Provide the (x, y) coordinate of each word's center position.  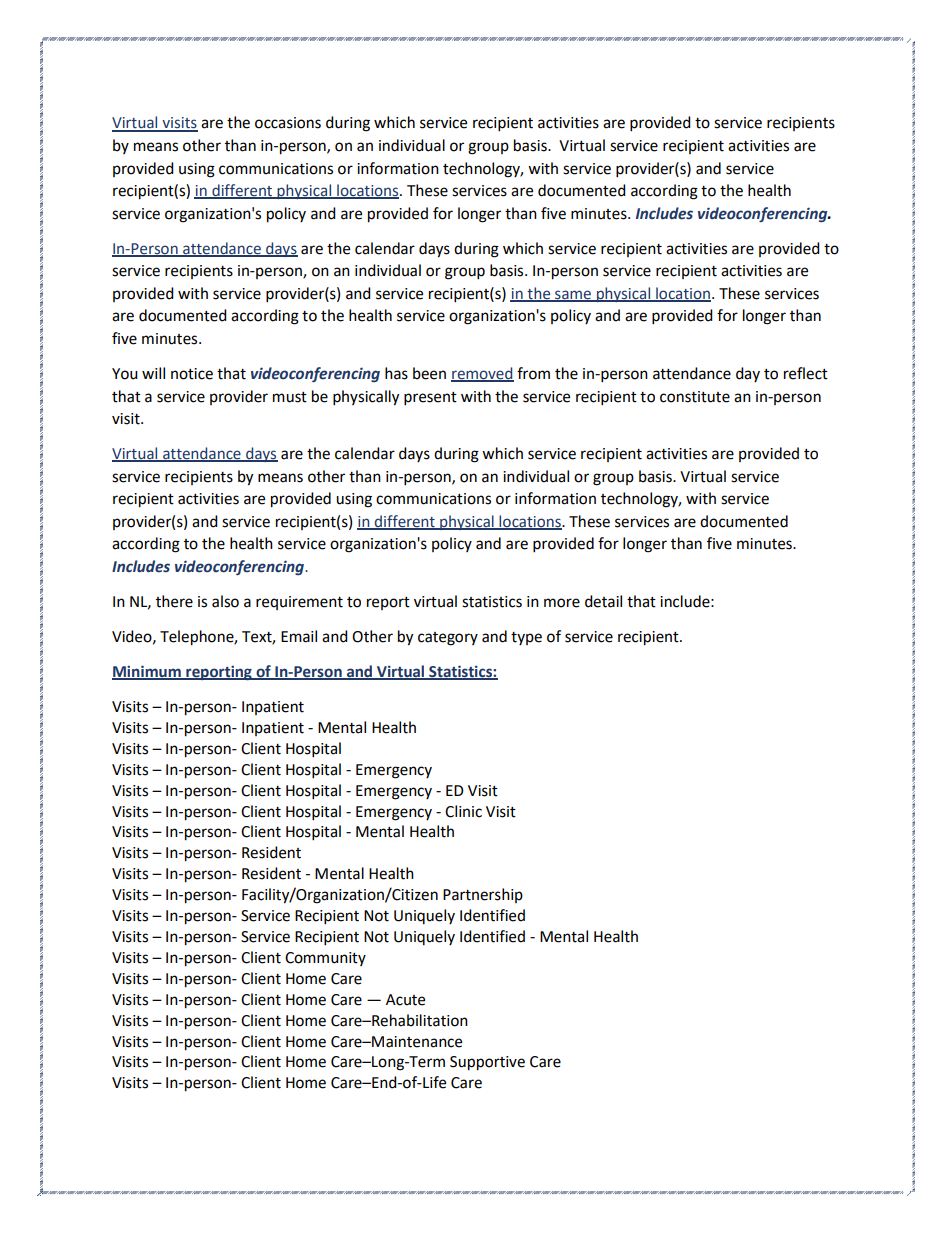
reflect (806, 373)
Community (325, 959)
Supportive (487, 1063)
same (573, 295)
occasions (288, 123)
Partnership (483, 895)
